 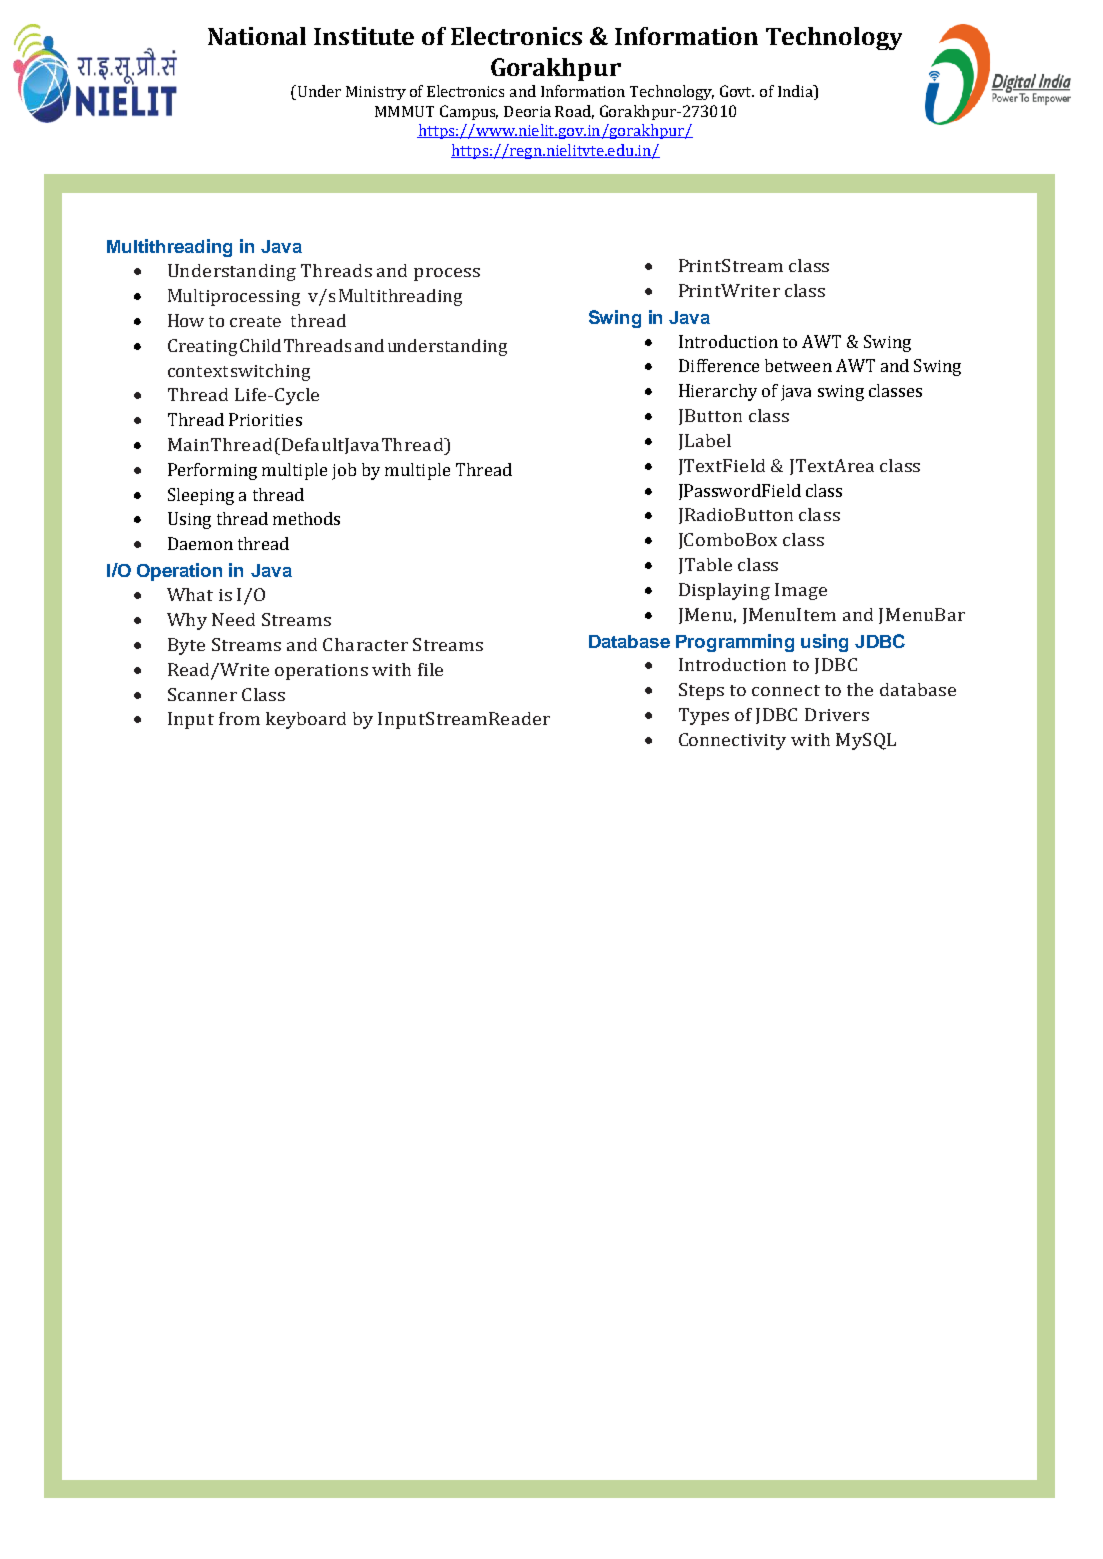 I want to click on from, so click(x=239, y=718).
